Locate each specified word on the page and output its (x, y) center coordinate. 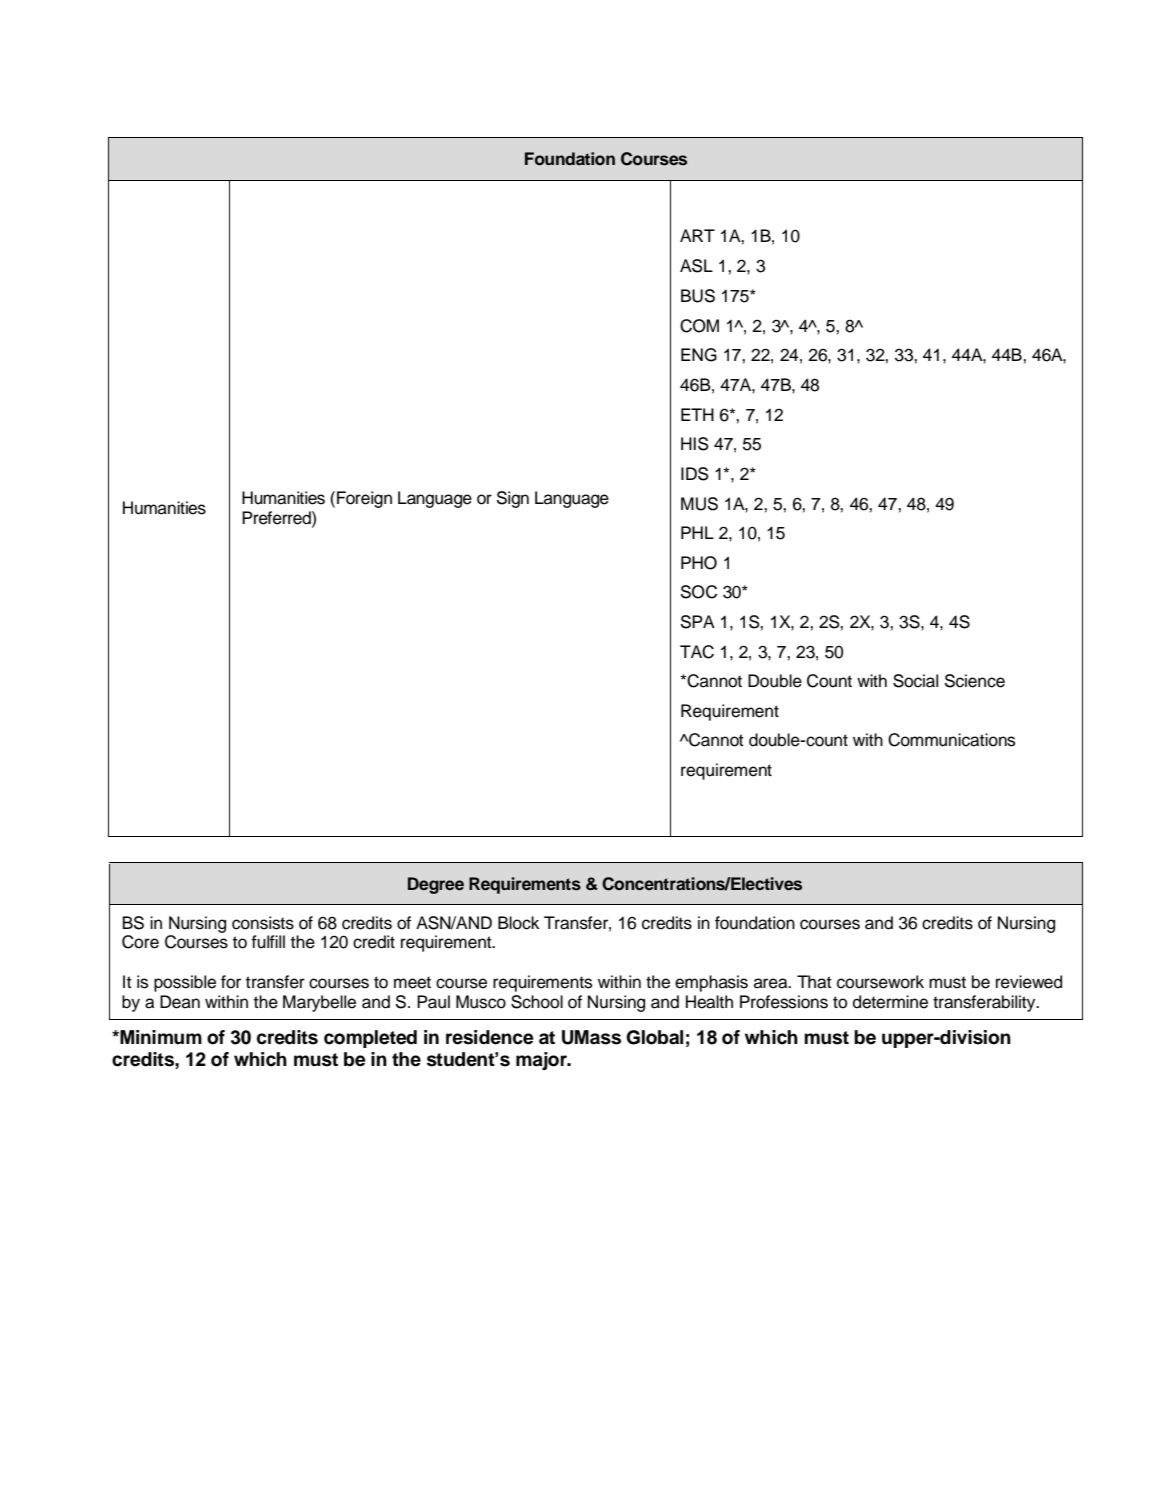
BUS (698, 296)
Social (915, 681)
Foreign (364, 499)
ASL (696, 266)
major (542, 1061)
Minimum (160, 1037)
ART (697, 235)
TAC (697, 652)
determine (890, 1002)
